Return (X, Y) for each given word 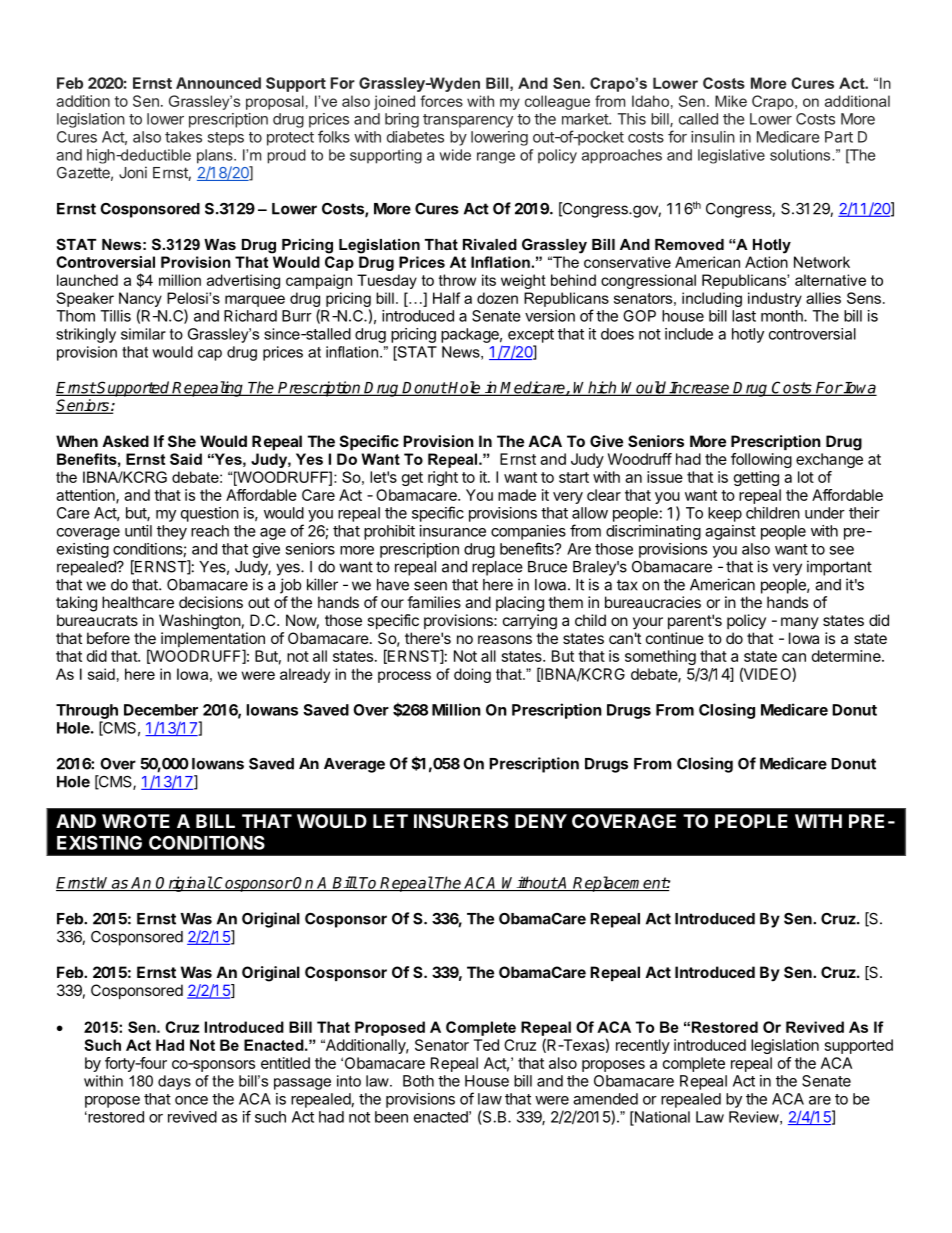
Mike (731, 101)
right (443, 478)
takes (183, 137)
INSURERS (461, 821)
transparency (468, 121)
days (174, 1082)
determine (847, 656)
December (161, 710)
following (761, 460)
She (182, 441)
